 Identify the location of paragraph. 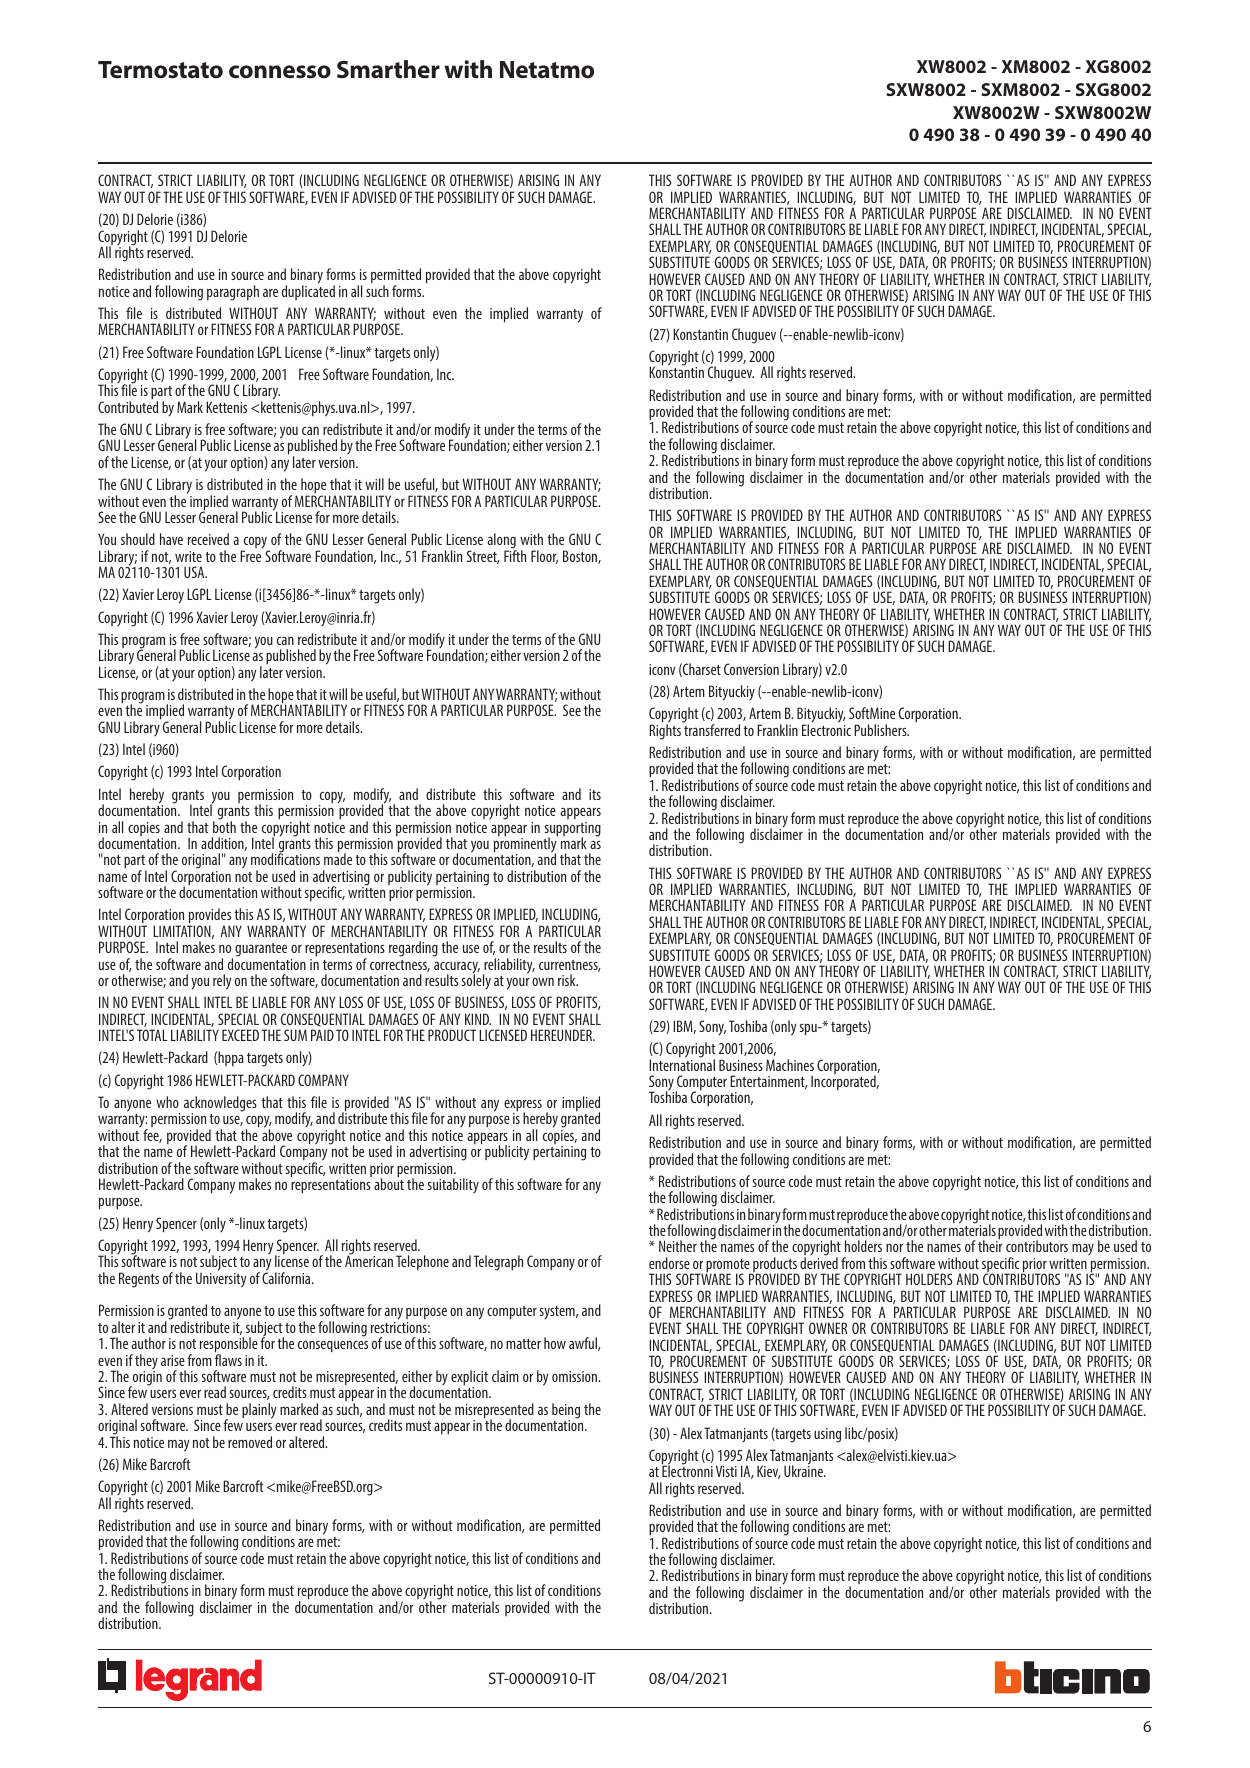
(233, 293).
